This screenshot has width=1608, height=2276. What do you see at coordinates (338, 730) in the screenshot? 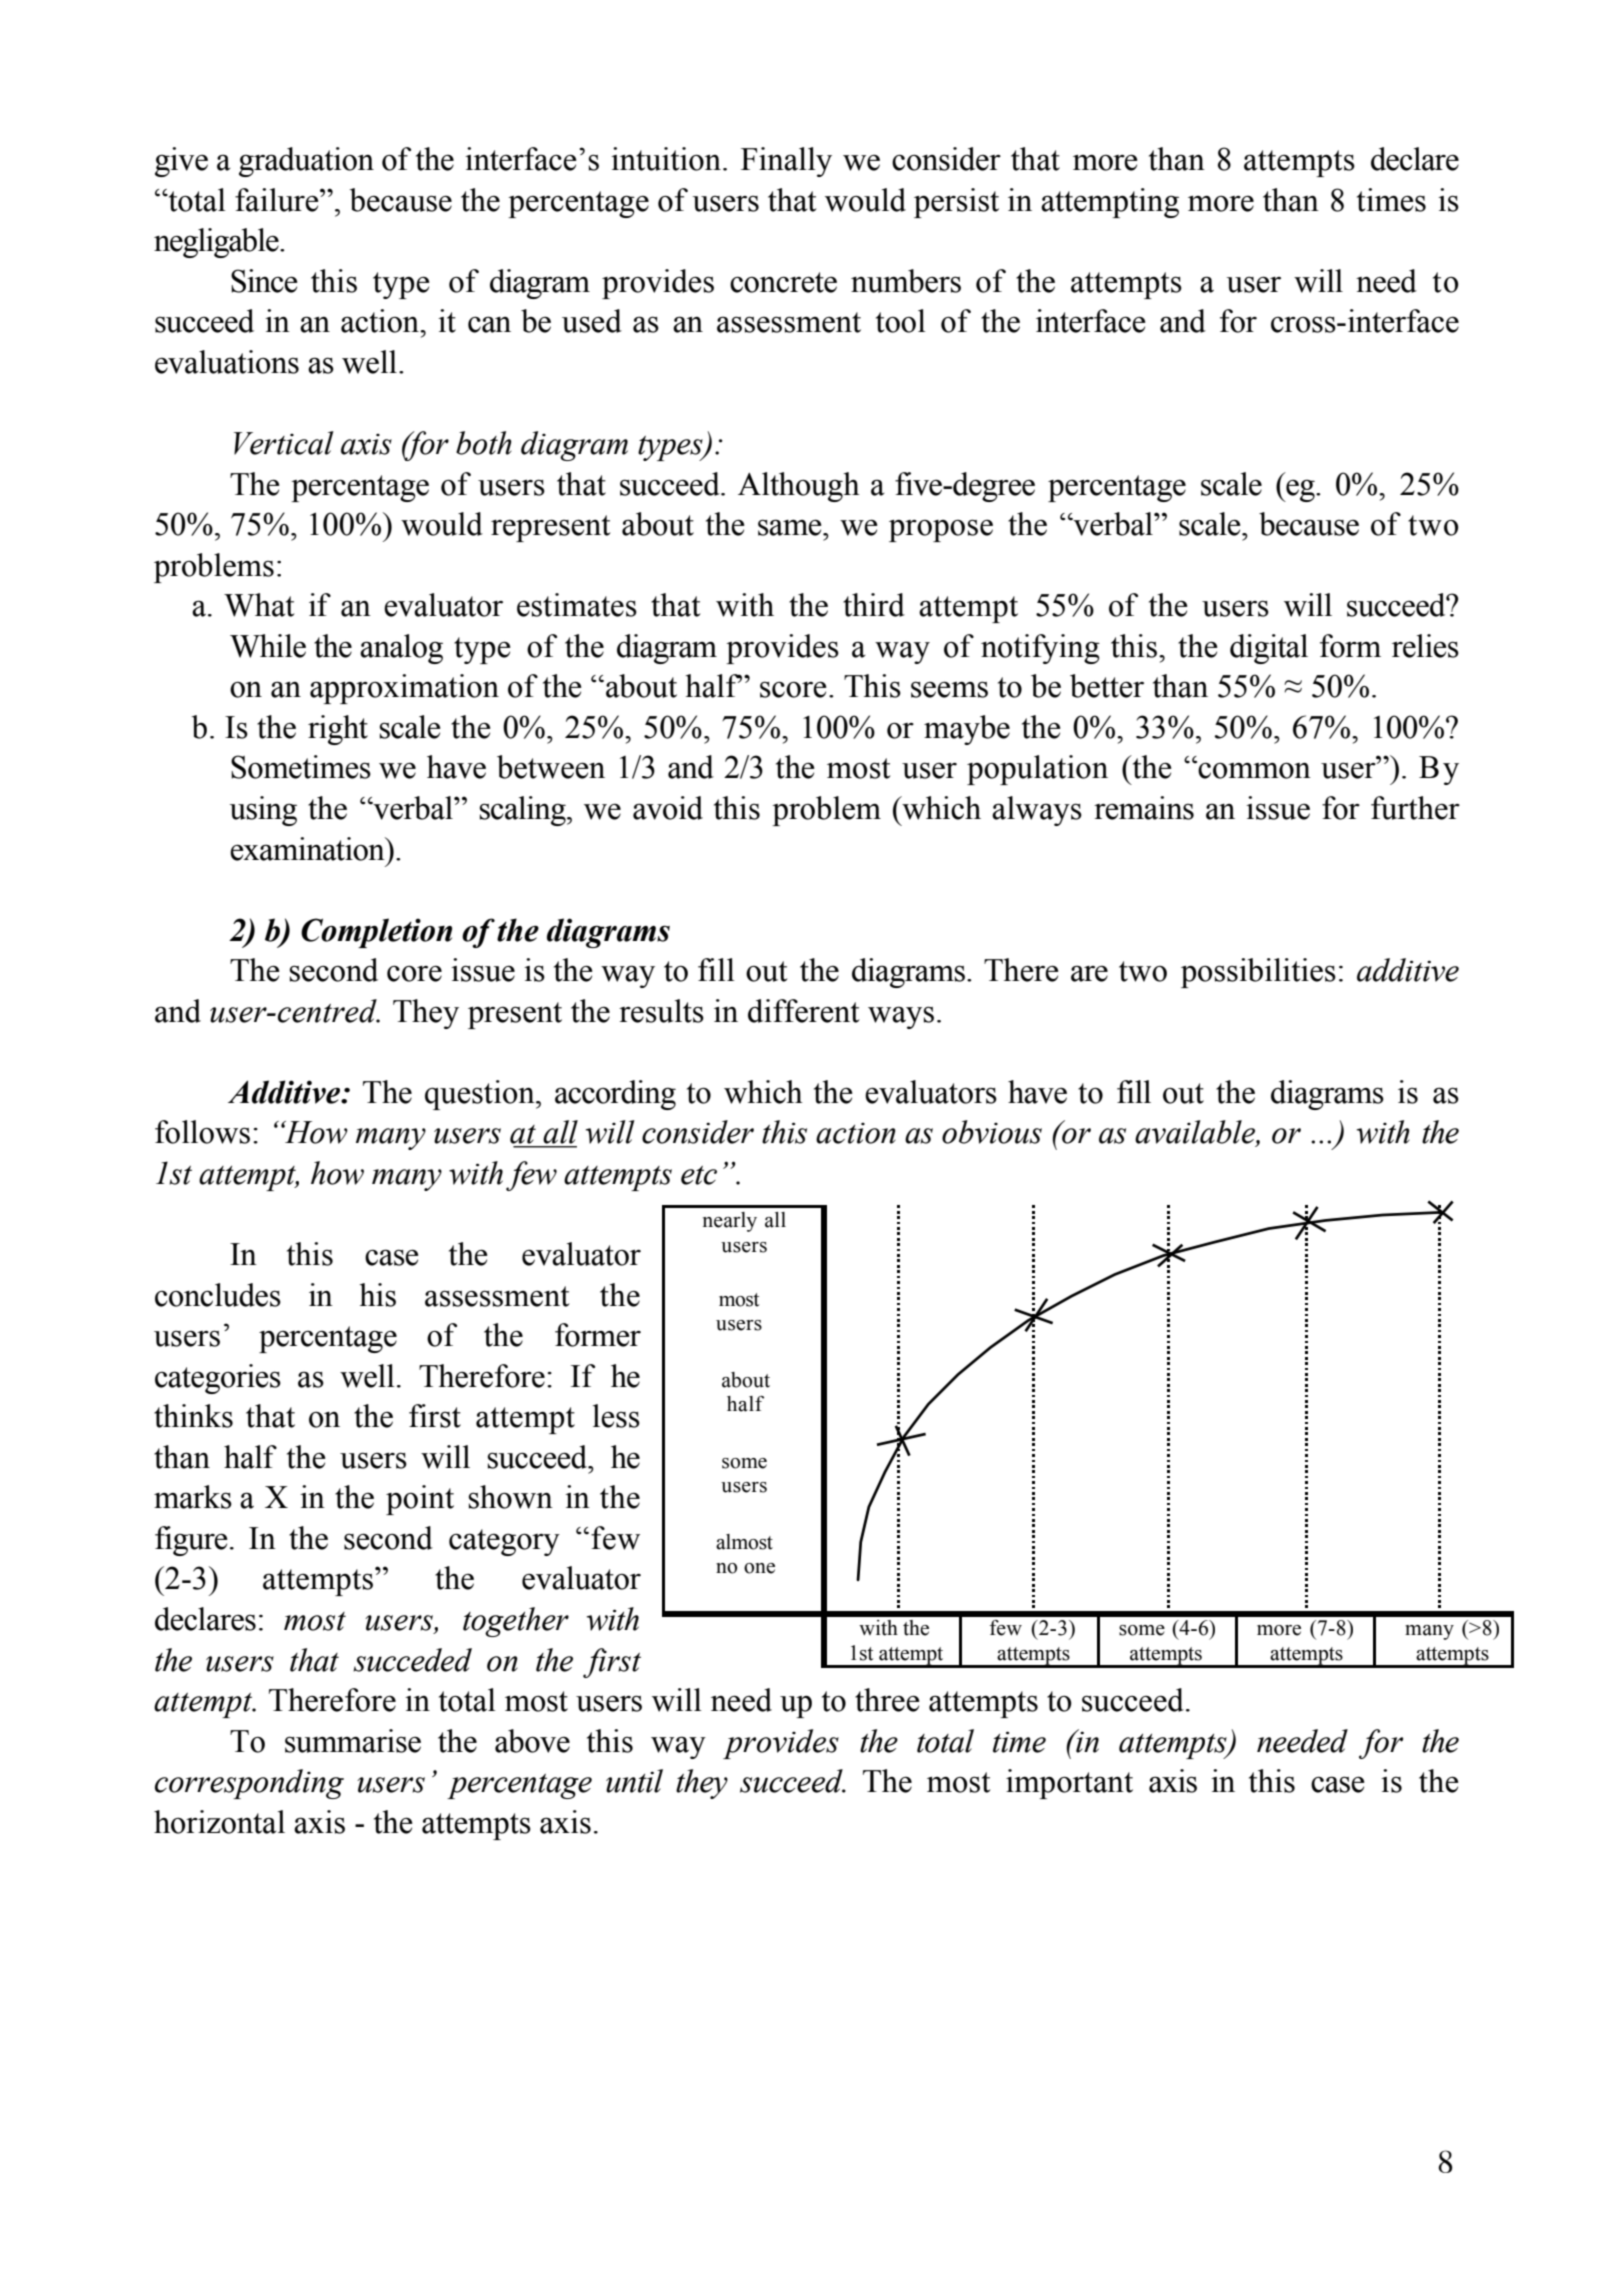
I see `right` at bounding box center [338, 730].
